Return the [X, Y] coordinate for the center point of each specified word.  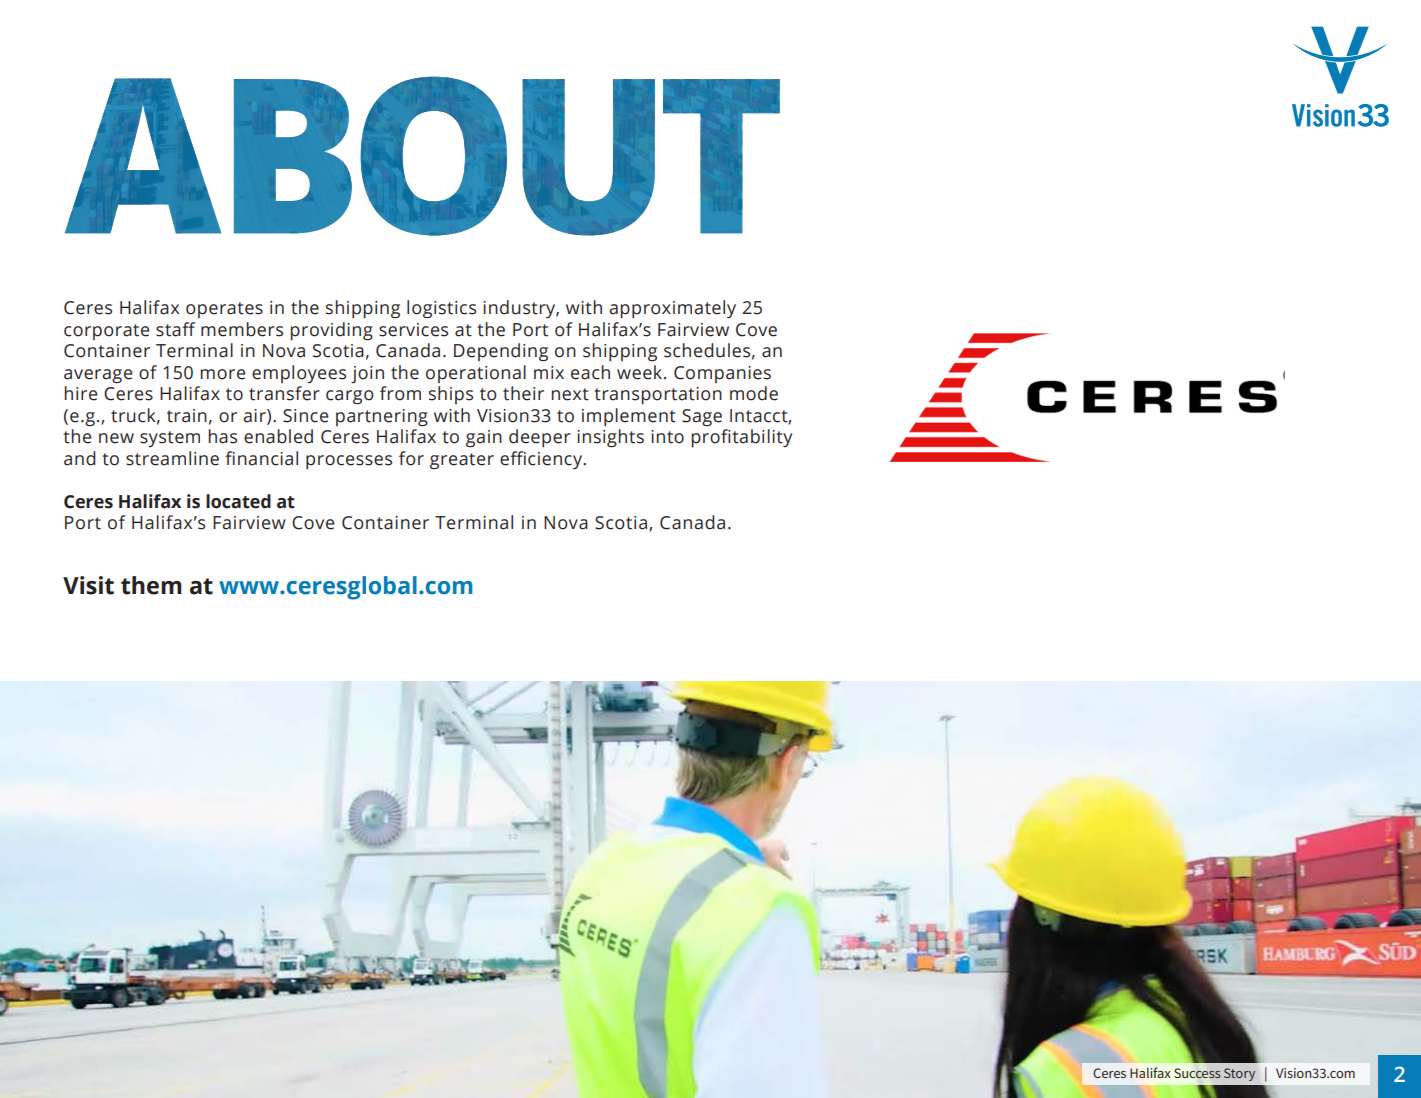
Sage [702, 418]
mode [754, 393]
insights [610, 438]
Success [1197, 1073]
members [242, 329]
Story [1239, 1074]
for [411, 458]
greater [462, 461]
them [151, 585]
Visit [88, 585]
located [238, 501]
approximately [672, 309]
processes [349, 462]
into [667, 437]
